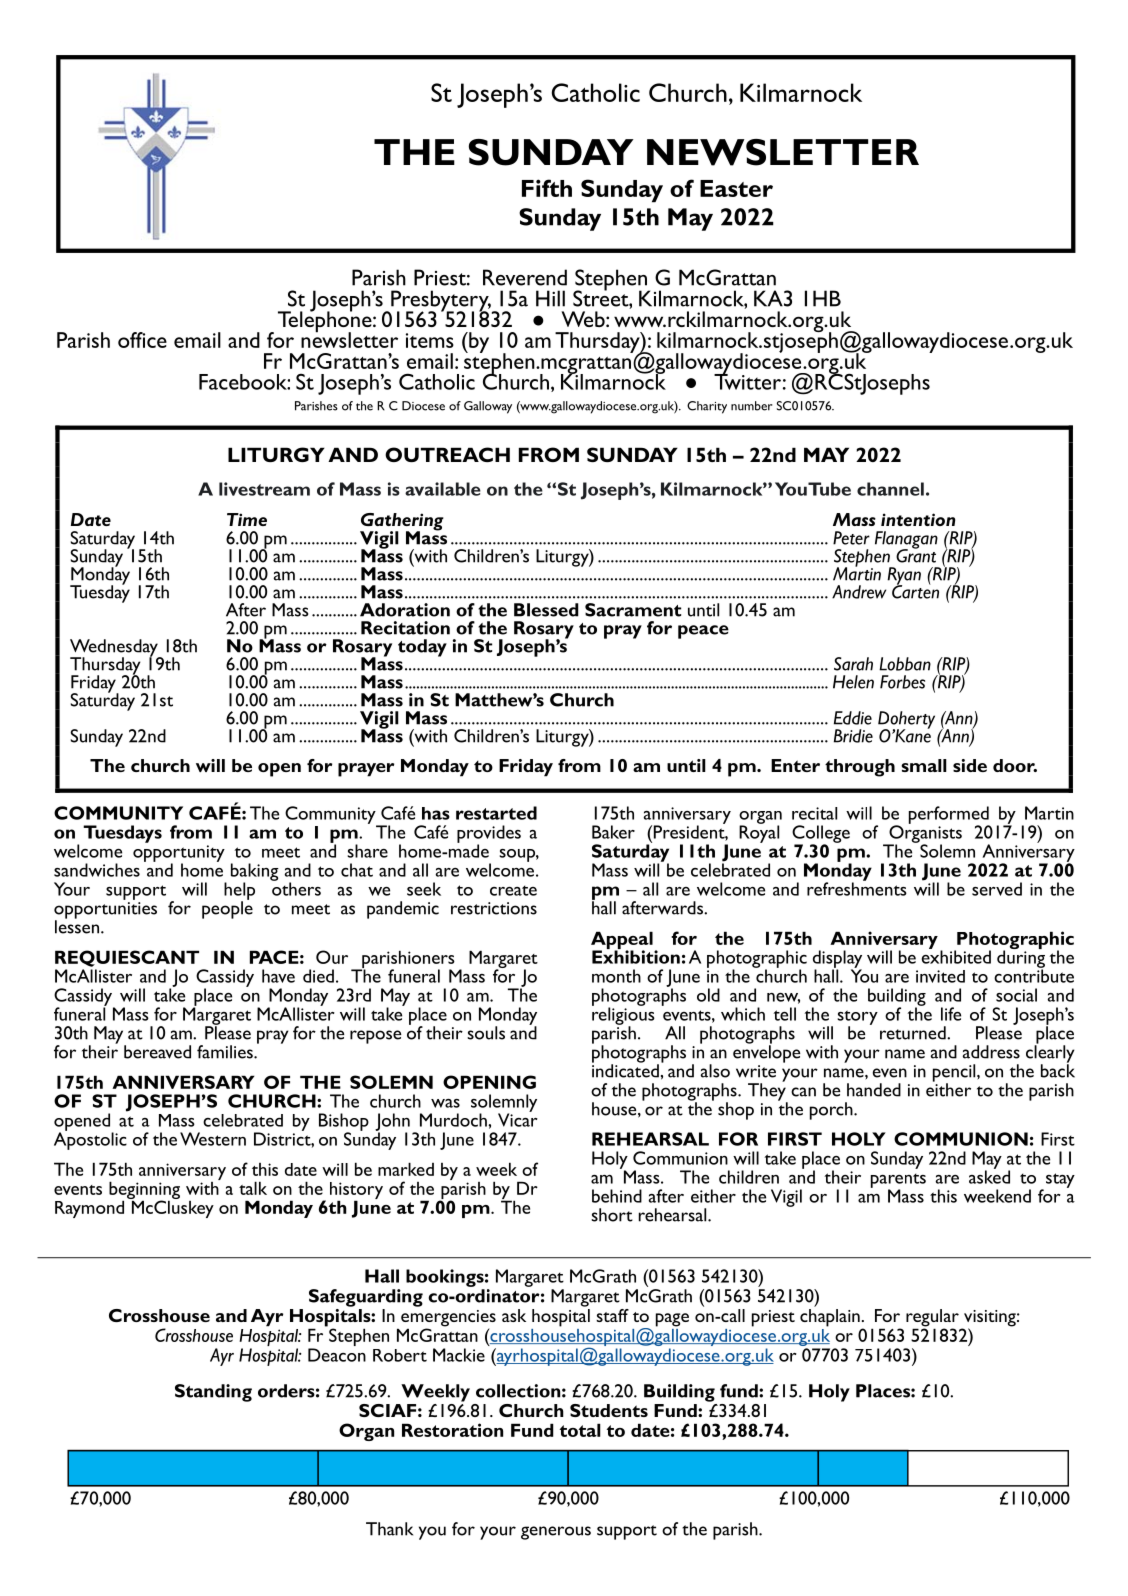 The height and width of the screenshot is (1596, 1128). Describe the element at coordinates (547, 188) in the screenshot. I see `Fifth` at that location.
